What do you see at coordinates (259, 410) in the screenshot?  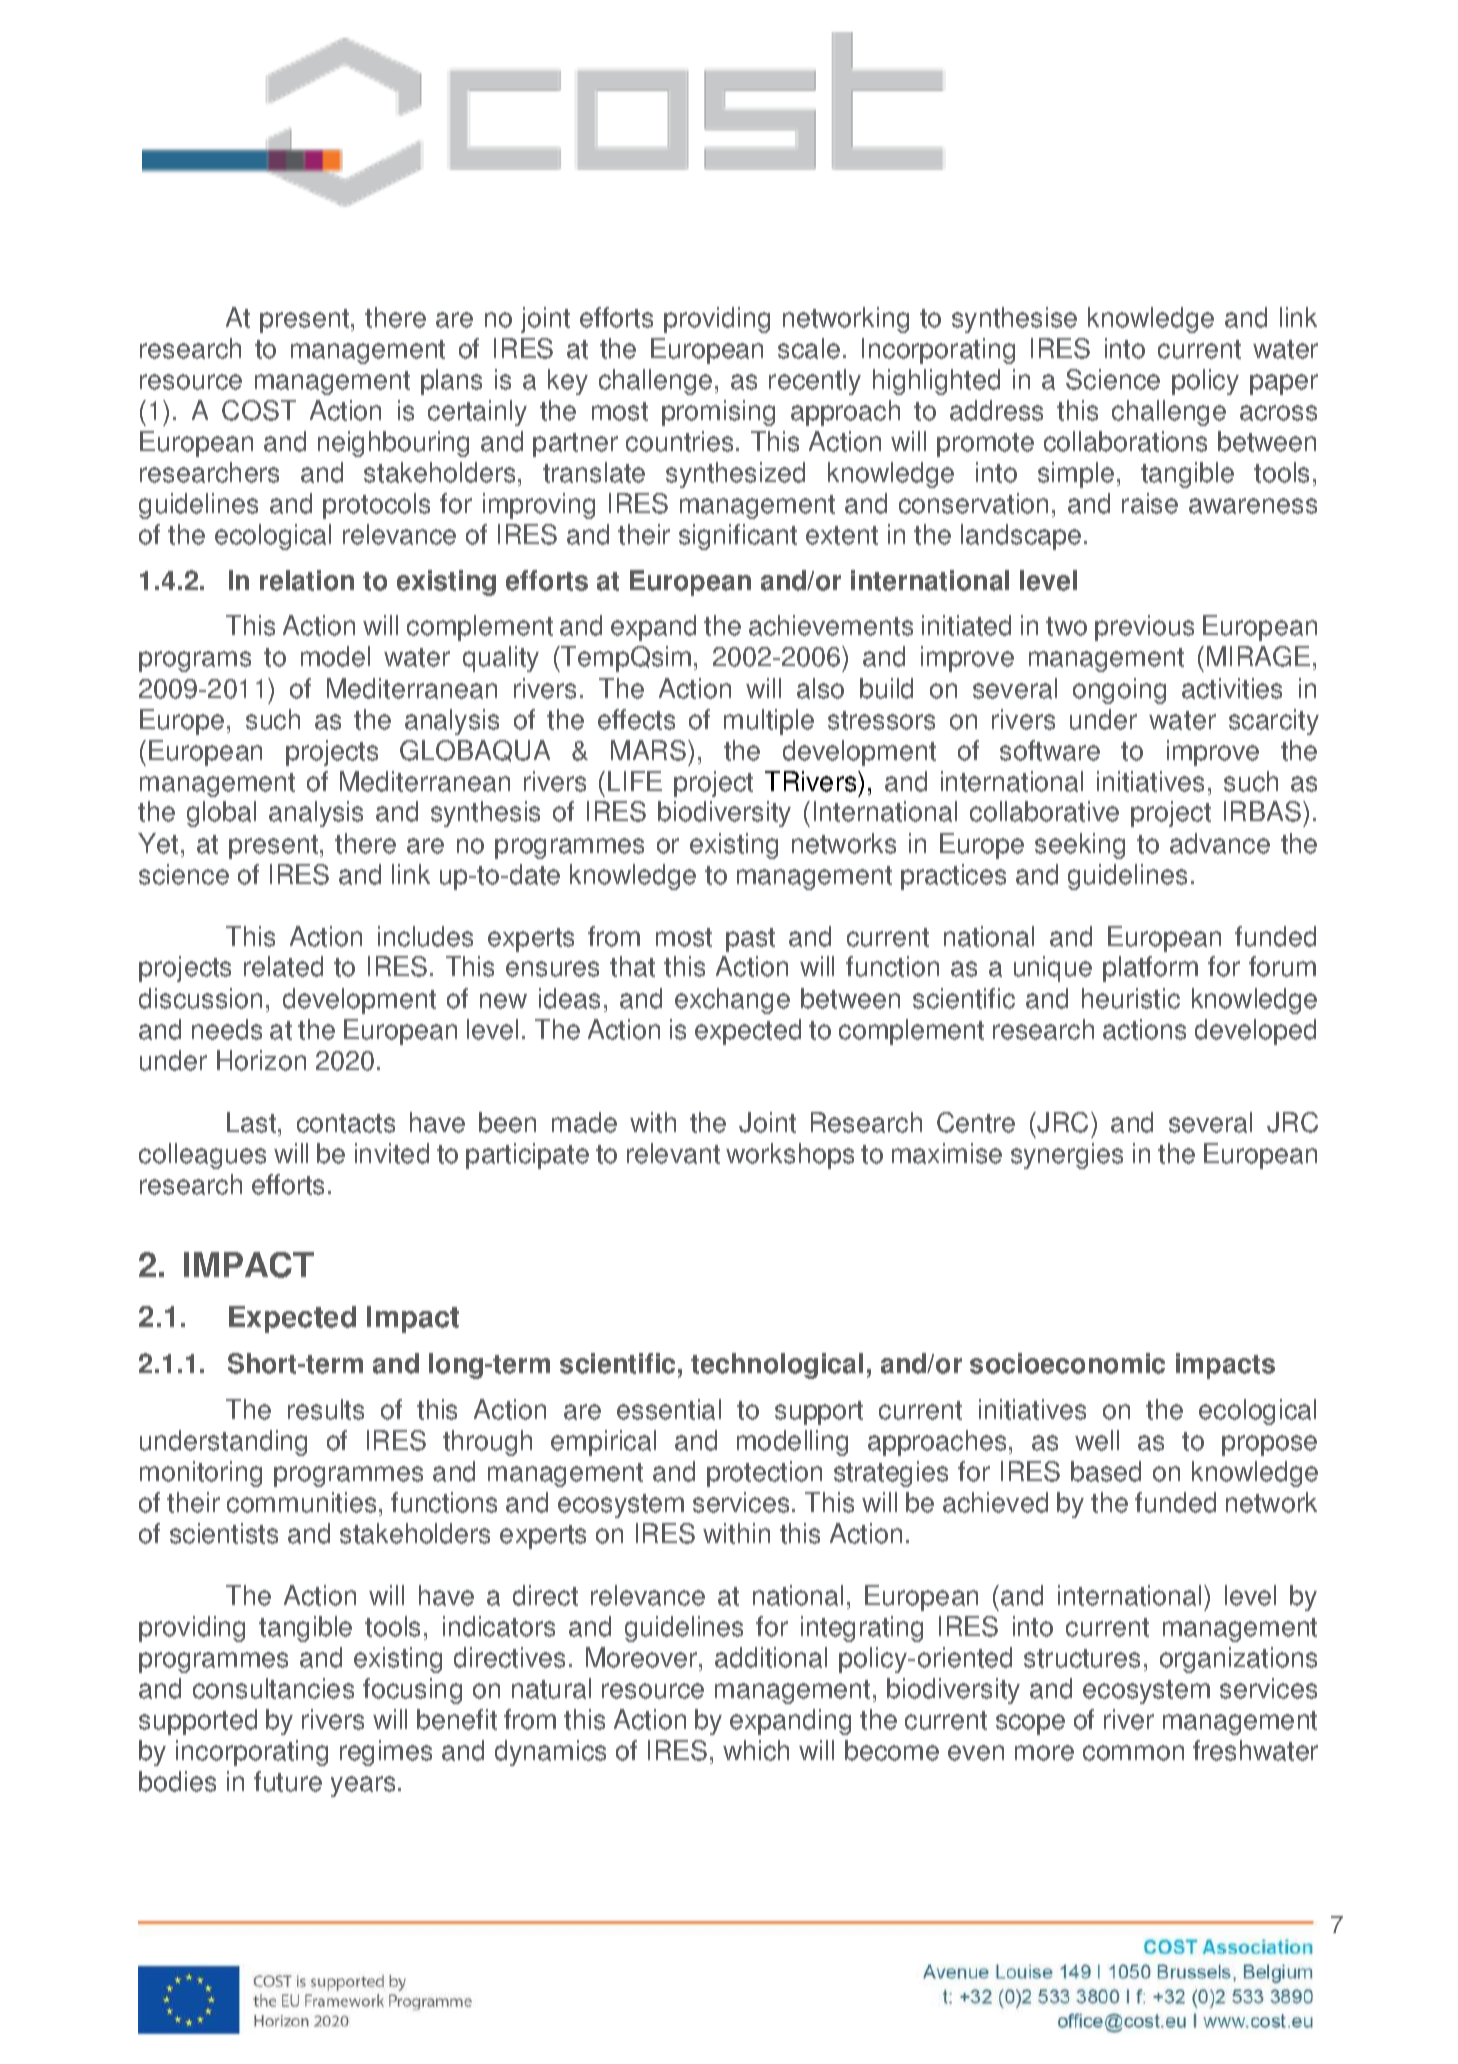 I see `COST` at bounding box center [259, 410].
